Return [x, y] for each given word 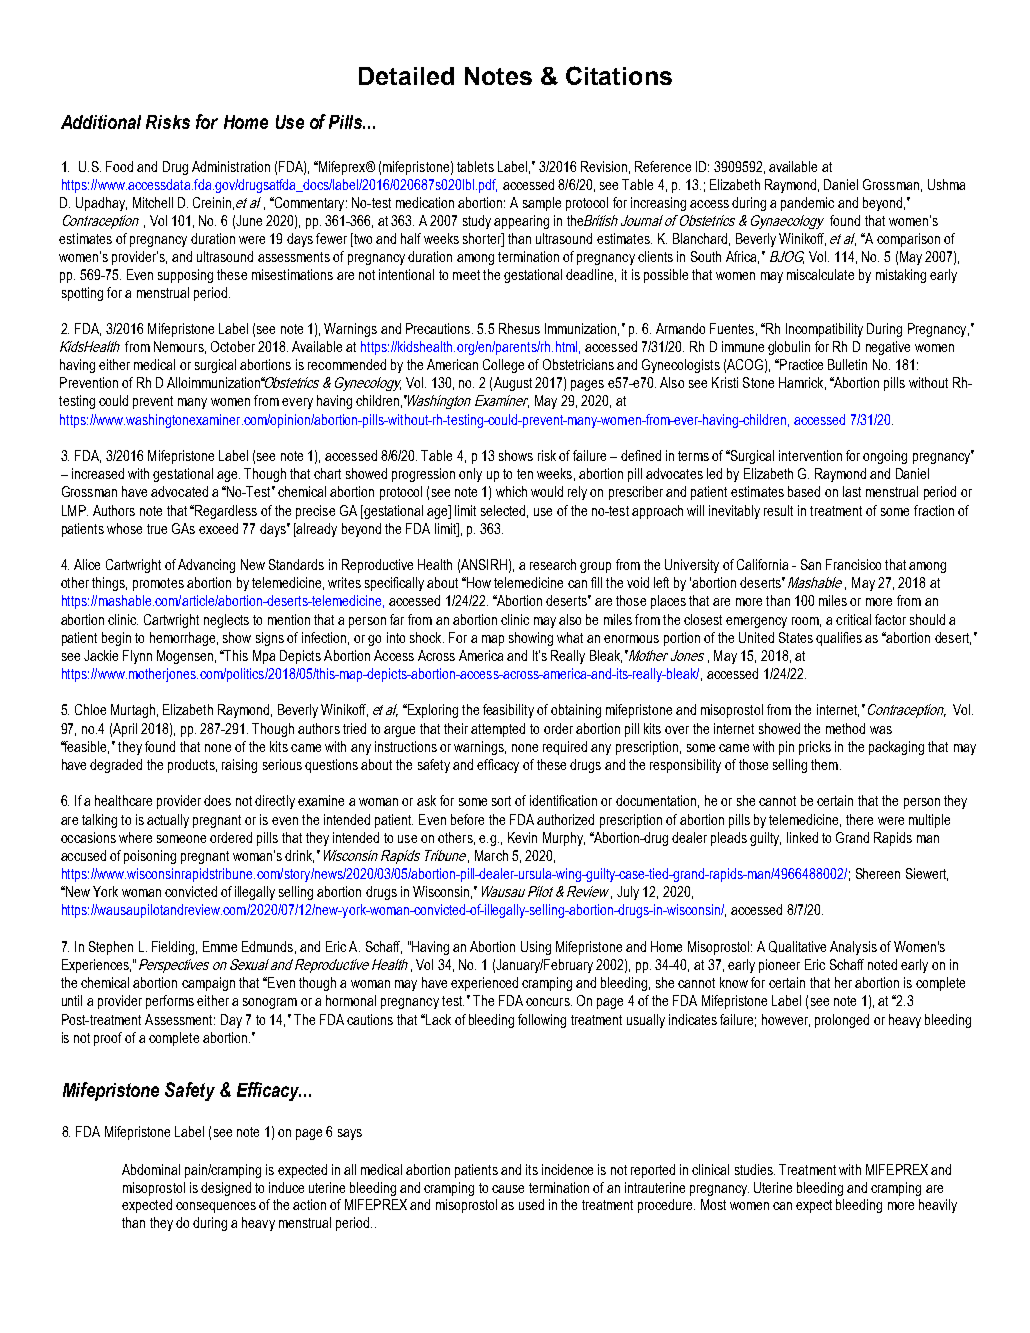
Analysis [853, 948]
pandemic [807, 204]
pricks [815, 748]
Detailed [406, 76]
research [553, 564]
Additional [101, 122]
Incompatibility [824, 330]
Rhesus [519, 328]
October [233, 346]
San [811, 564]
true [157, 529]
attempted [498, 730]
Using [536, 948]
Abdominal [151, 1169]
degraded [116, 766]
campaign [208, 984]
